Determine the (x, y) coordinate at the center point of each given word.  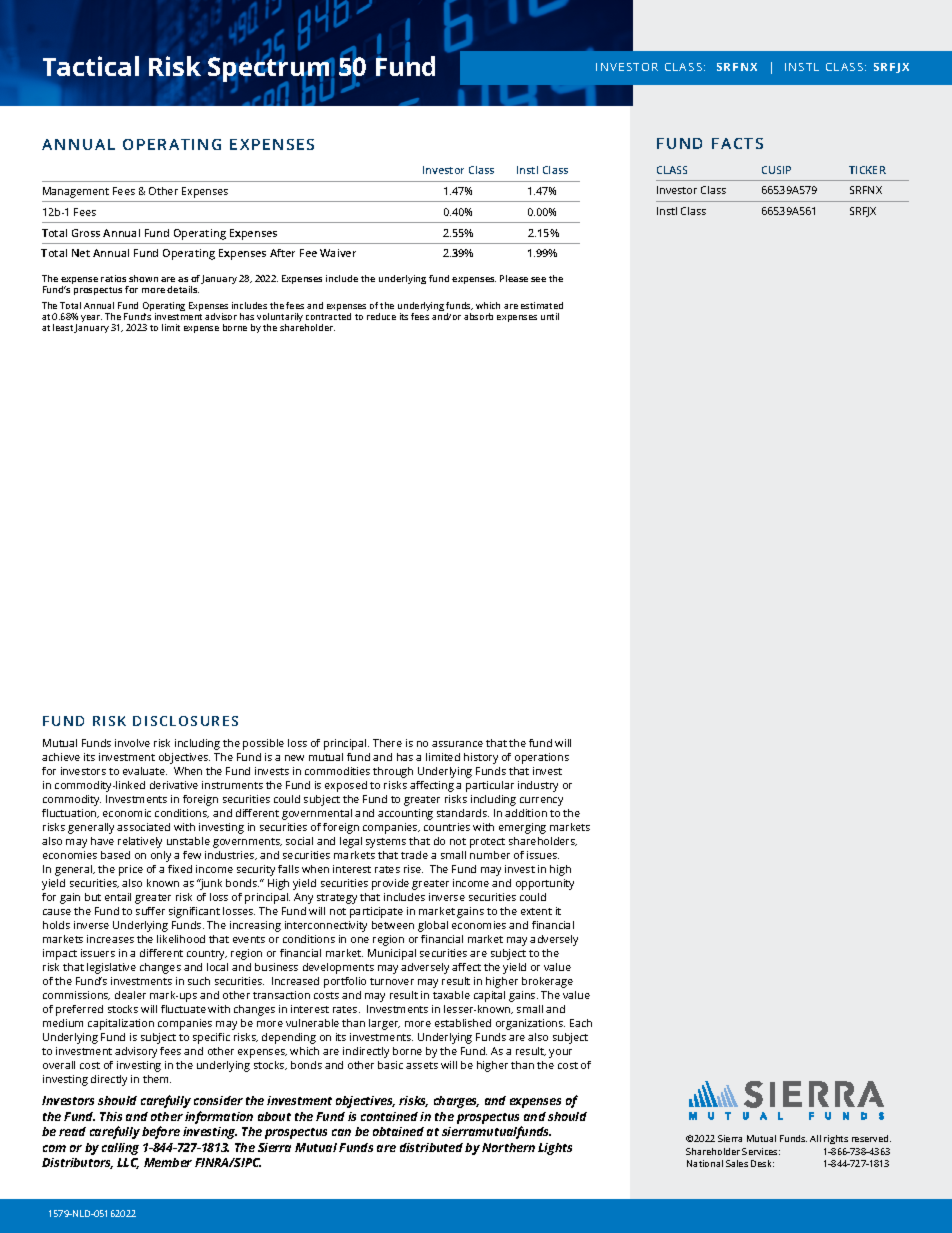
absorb (478, 316)
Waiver (338, 253)
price (131, 870)
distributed (431, 1147)
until (550, 316)
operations (542, 758)
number (490, 855)
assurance (457, 744)
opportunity (545, 884)
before (161, 1132)
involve (132, 743)
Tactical (91, 66)
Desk (762, 1163)
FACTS (737, 143)
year (91, 318)
